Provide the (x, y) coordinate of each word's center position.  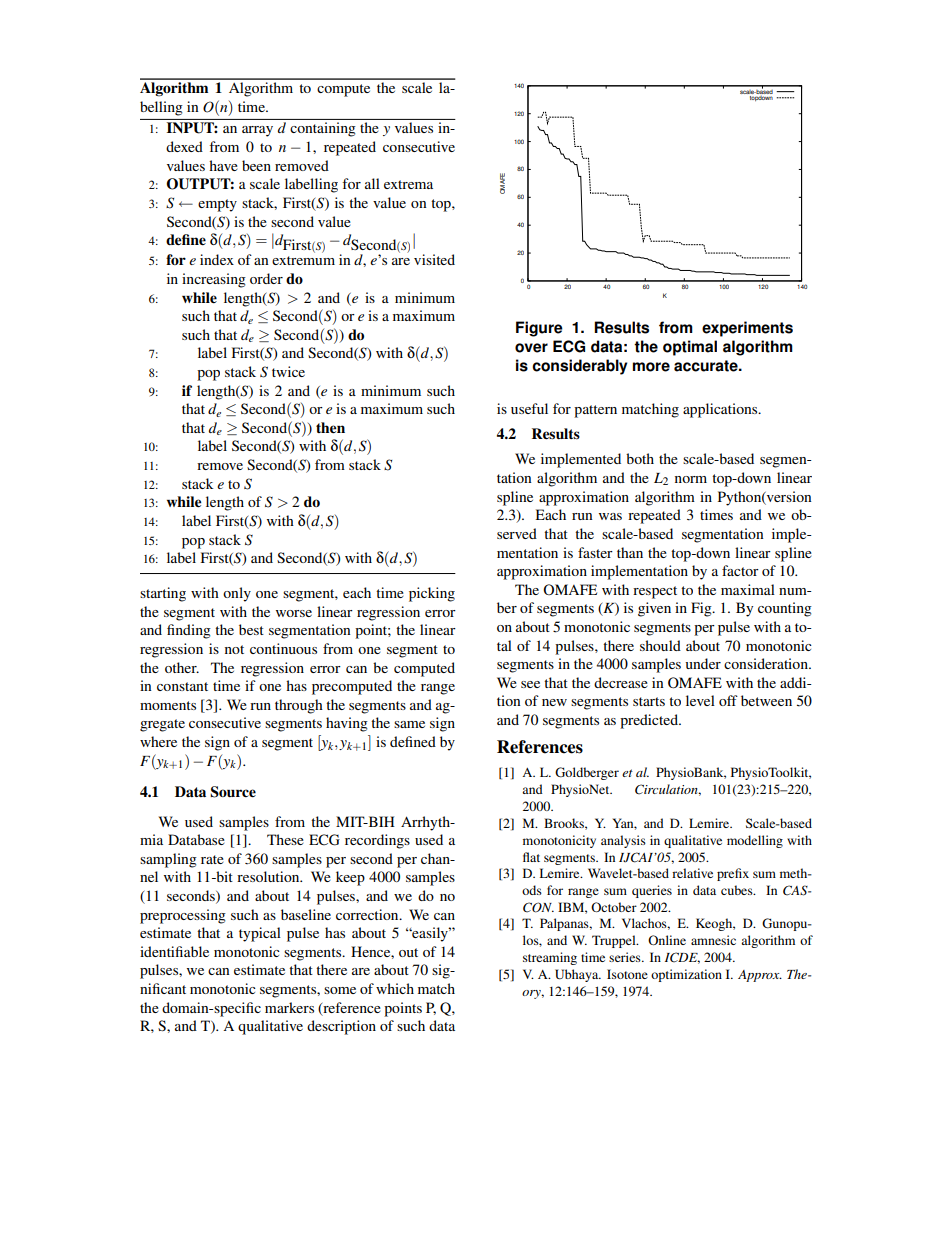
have (223, 165)
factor (740, 570)
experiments (747, 329)
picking (432, 594)
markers (289, 1007)
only (237, 594)
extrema (408, 184)
